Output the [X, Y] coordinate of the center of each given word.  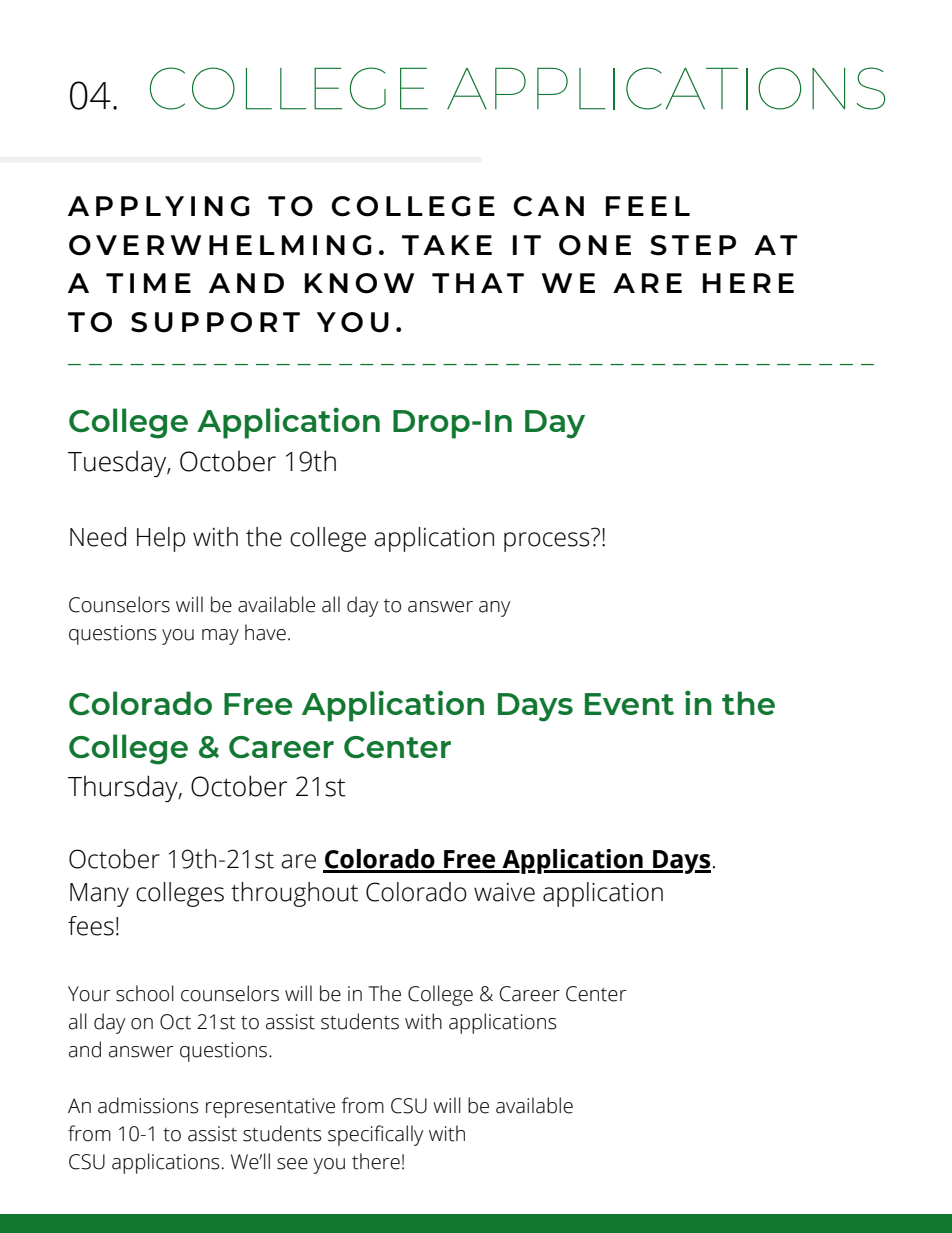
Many [99, 895]
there [376, 1161]
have [265, 632]
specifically [375, 1135]
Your [89, 994]
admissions [148, 1105]
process [546, 542]
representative [270, 1108]
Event [629, 704]
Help [161, 539]
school [145, 993]
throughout [294, 894]
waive [504, 892]
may [220, 637]
